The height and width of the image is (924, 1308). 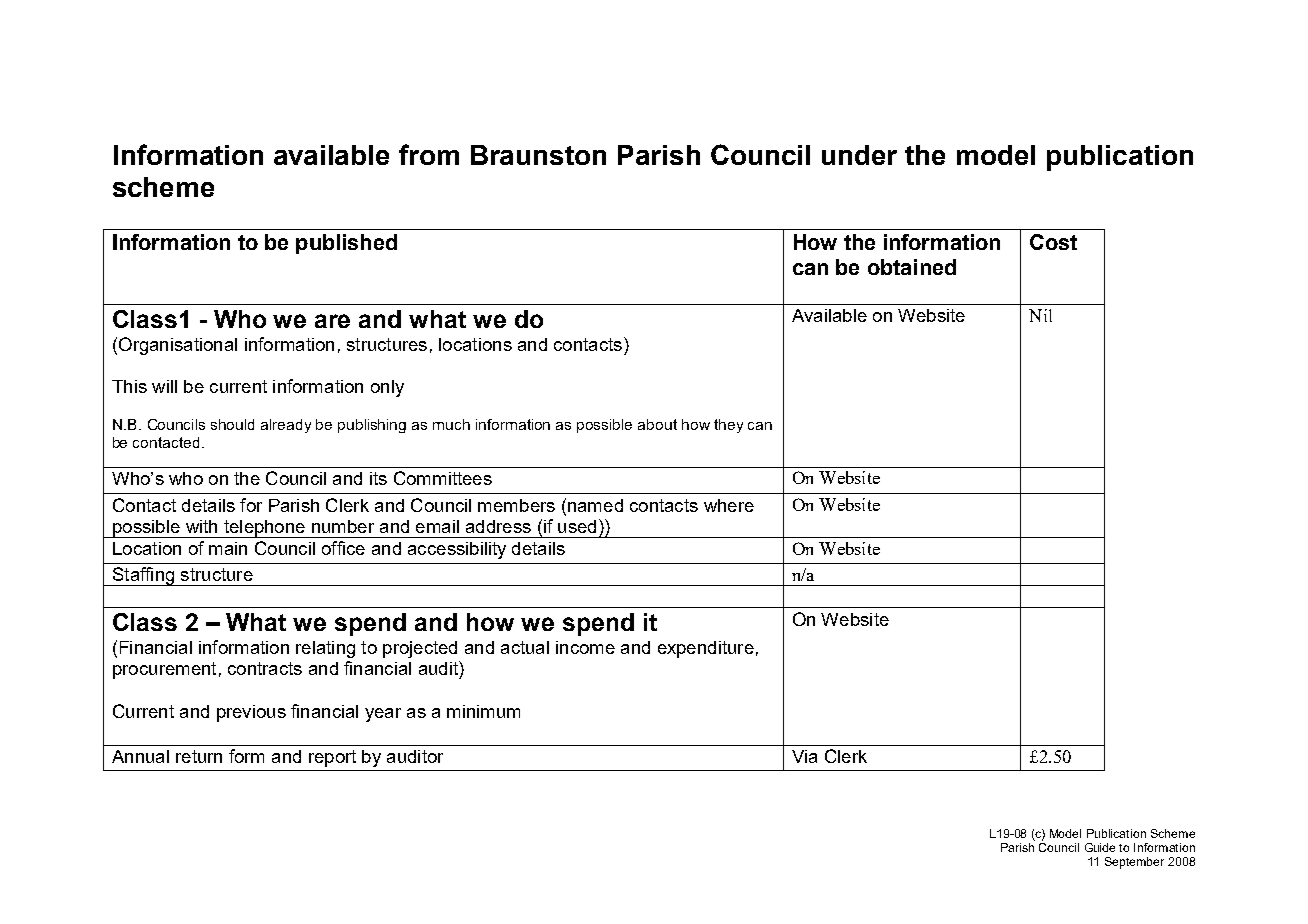 I want to click on Via, so click(x=804, y=756).
